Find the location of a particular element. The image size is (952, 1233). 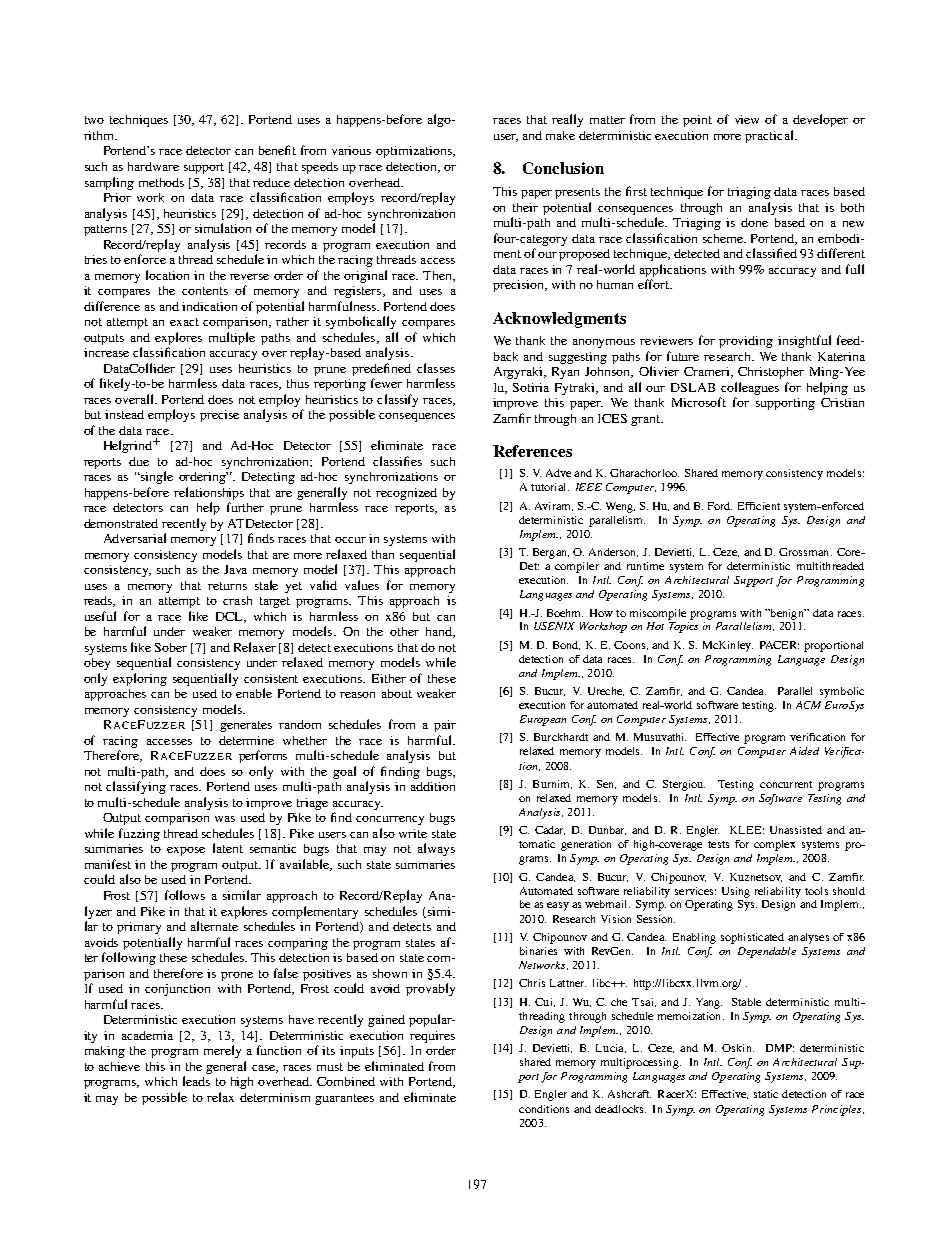

exact is located at coordinates (184, 322).
